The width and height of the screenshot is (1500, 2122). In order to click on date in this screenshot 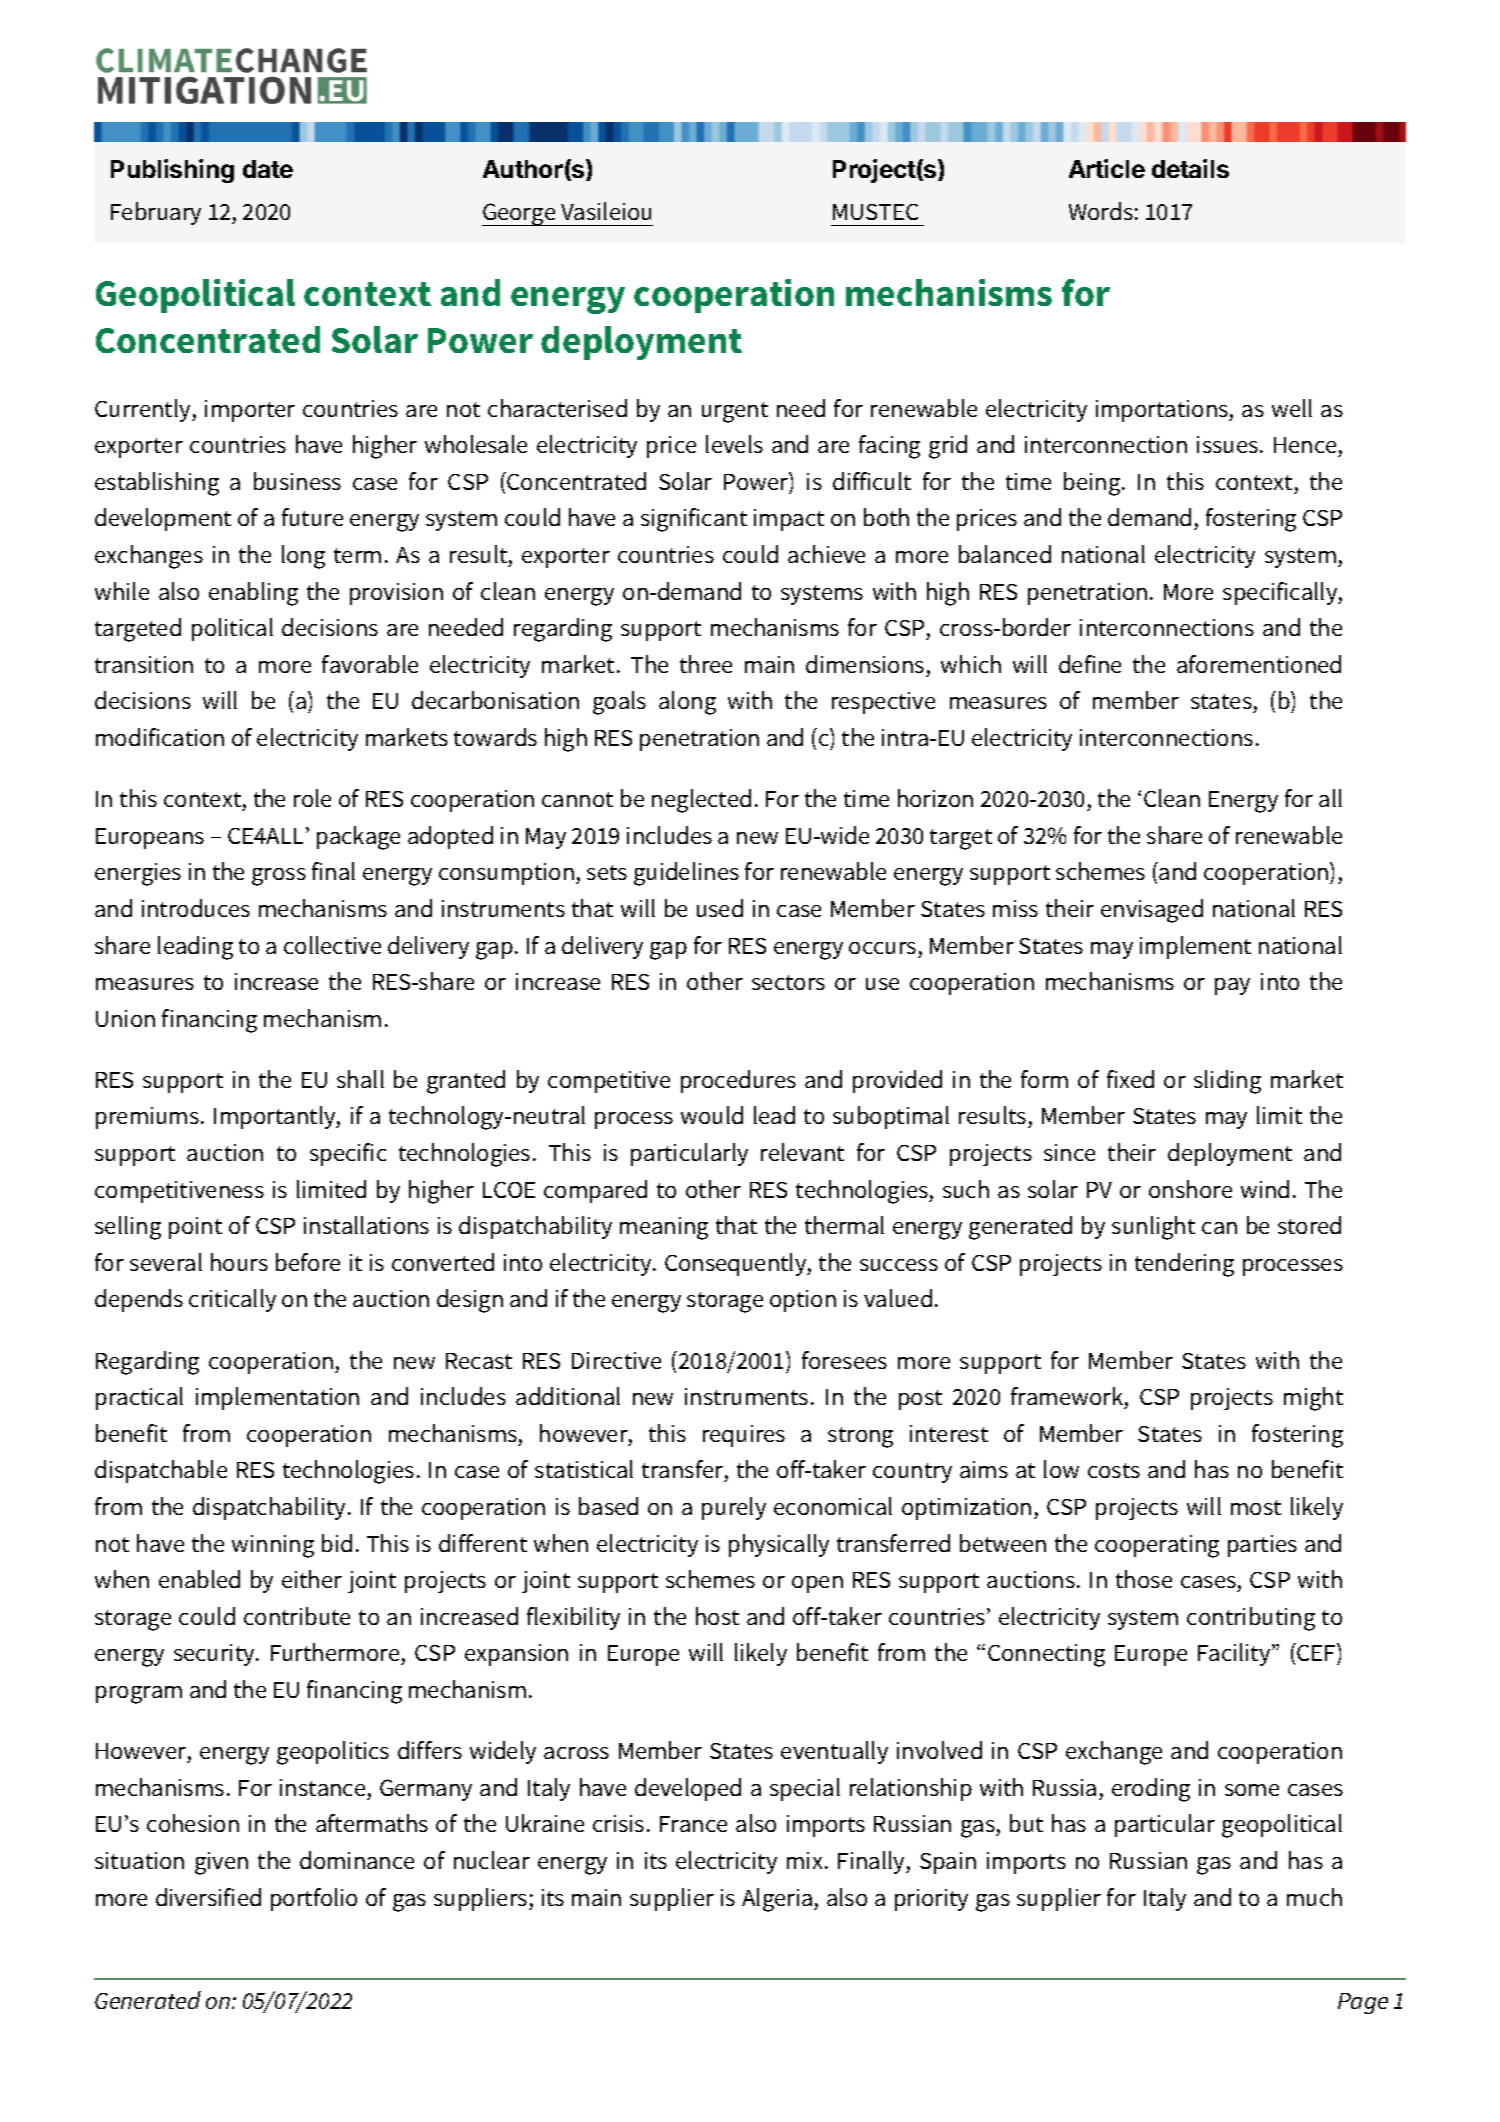, I will do `click(268, 169)`.
